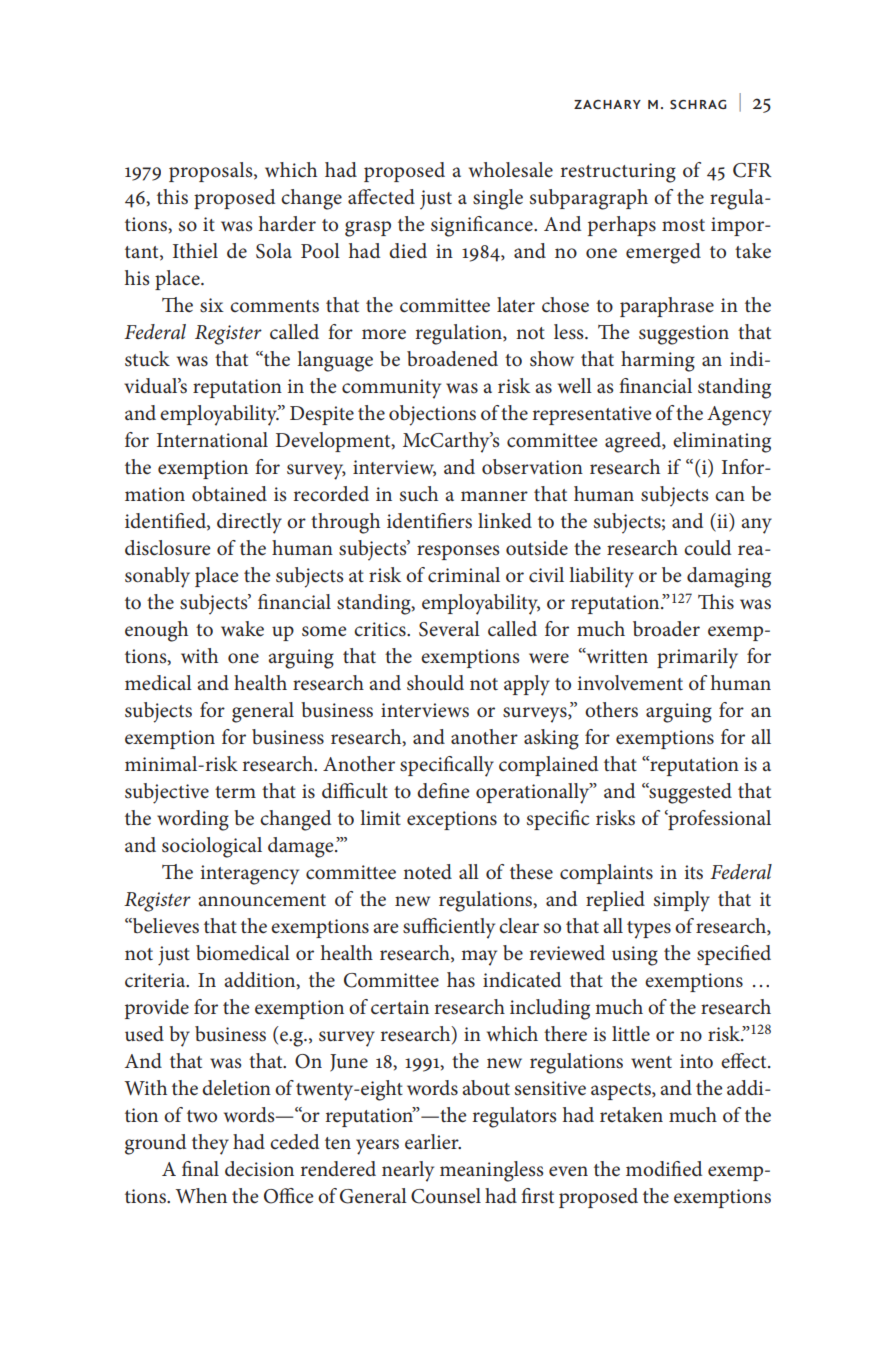 The width and height of the screenshot is (896, 1345). What do you see at coordinates (249, 523) in the screenshot?
I see `directly` at bounding box center [249, 523].
